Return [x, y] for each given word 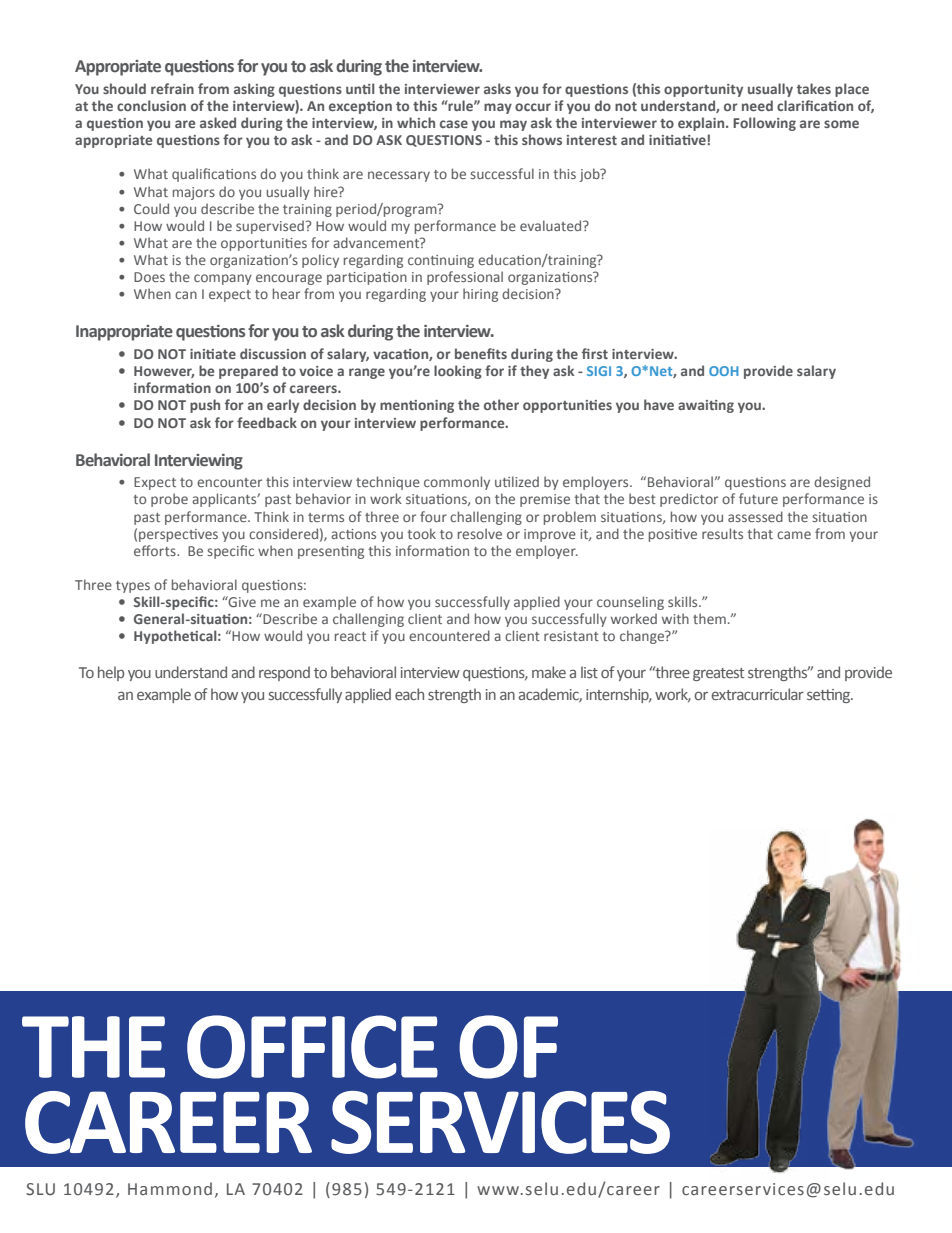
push [205, 406]
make [549, 672]
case [454, 124]
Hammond [170, 1189]
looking [458, 372]
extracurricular [758, 694]
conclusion [151, 105]
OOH [724, 371]
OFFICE [312, 1047]
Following [764, 124]
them [709, 618]
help [111, 673]
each [409, 694]
